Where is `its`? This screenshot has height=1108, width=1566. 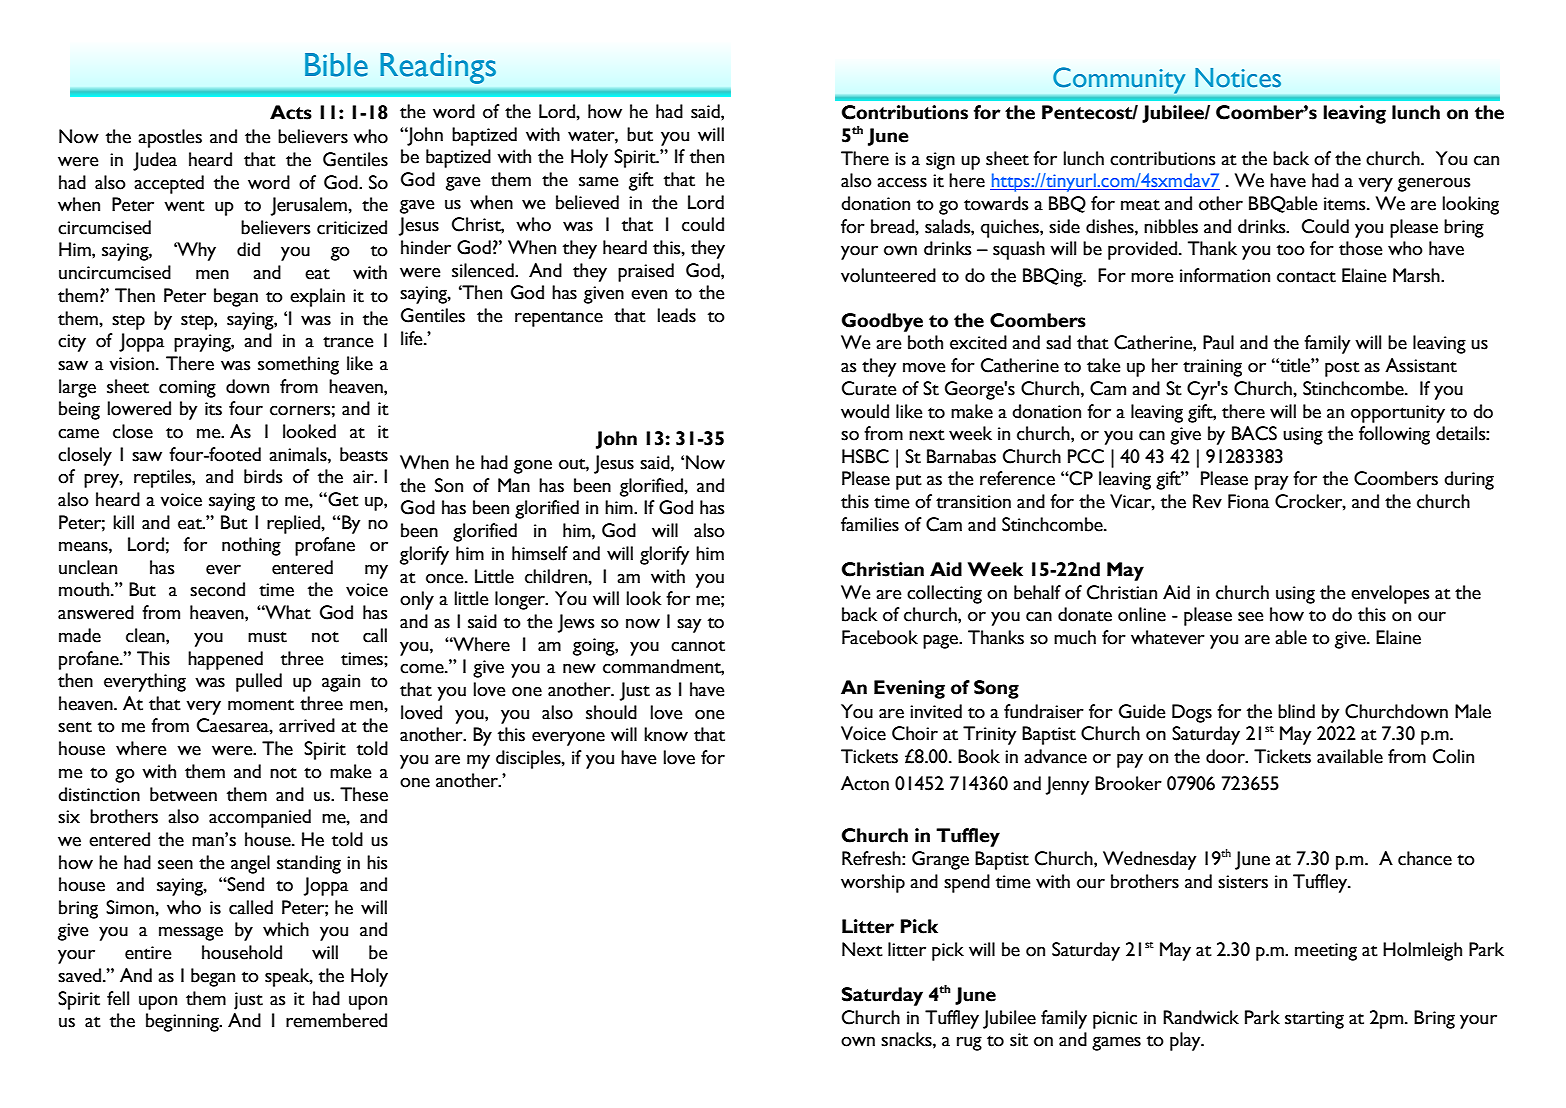
its is located at coordinates (213, 409).
